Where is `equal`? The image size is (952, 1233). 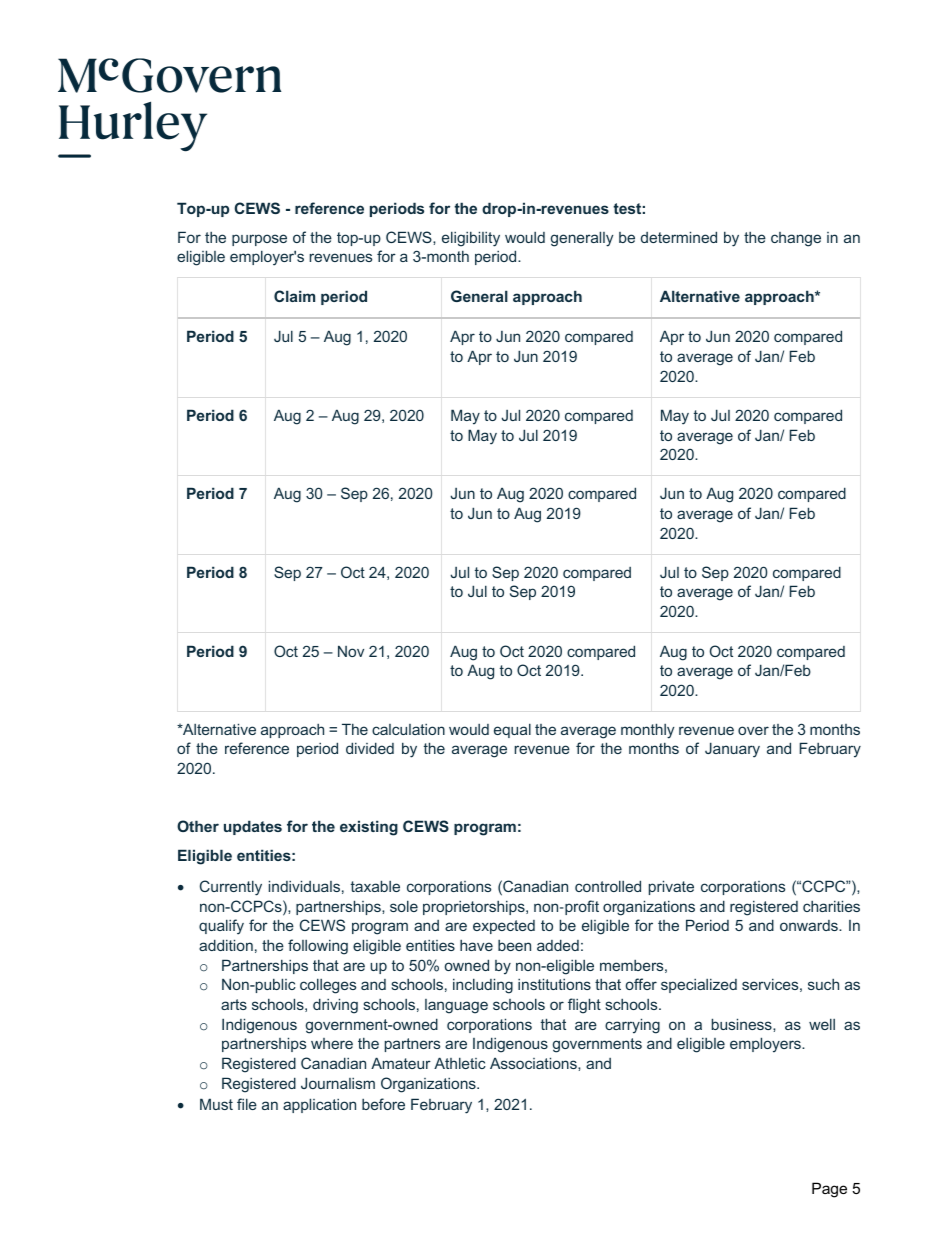 equal is located at coordinates (512, 730).
